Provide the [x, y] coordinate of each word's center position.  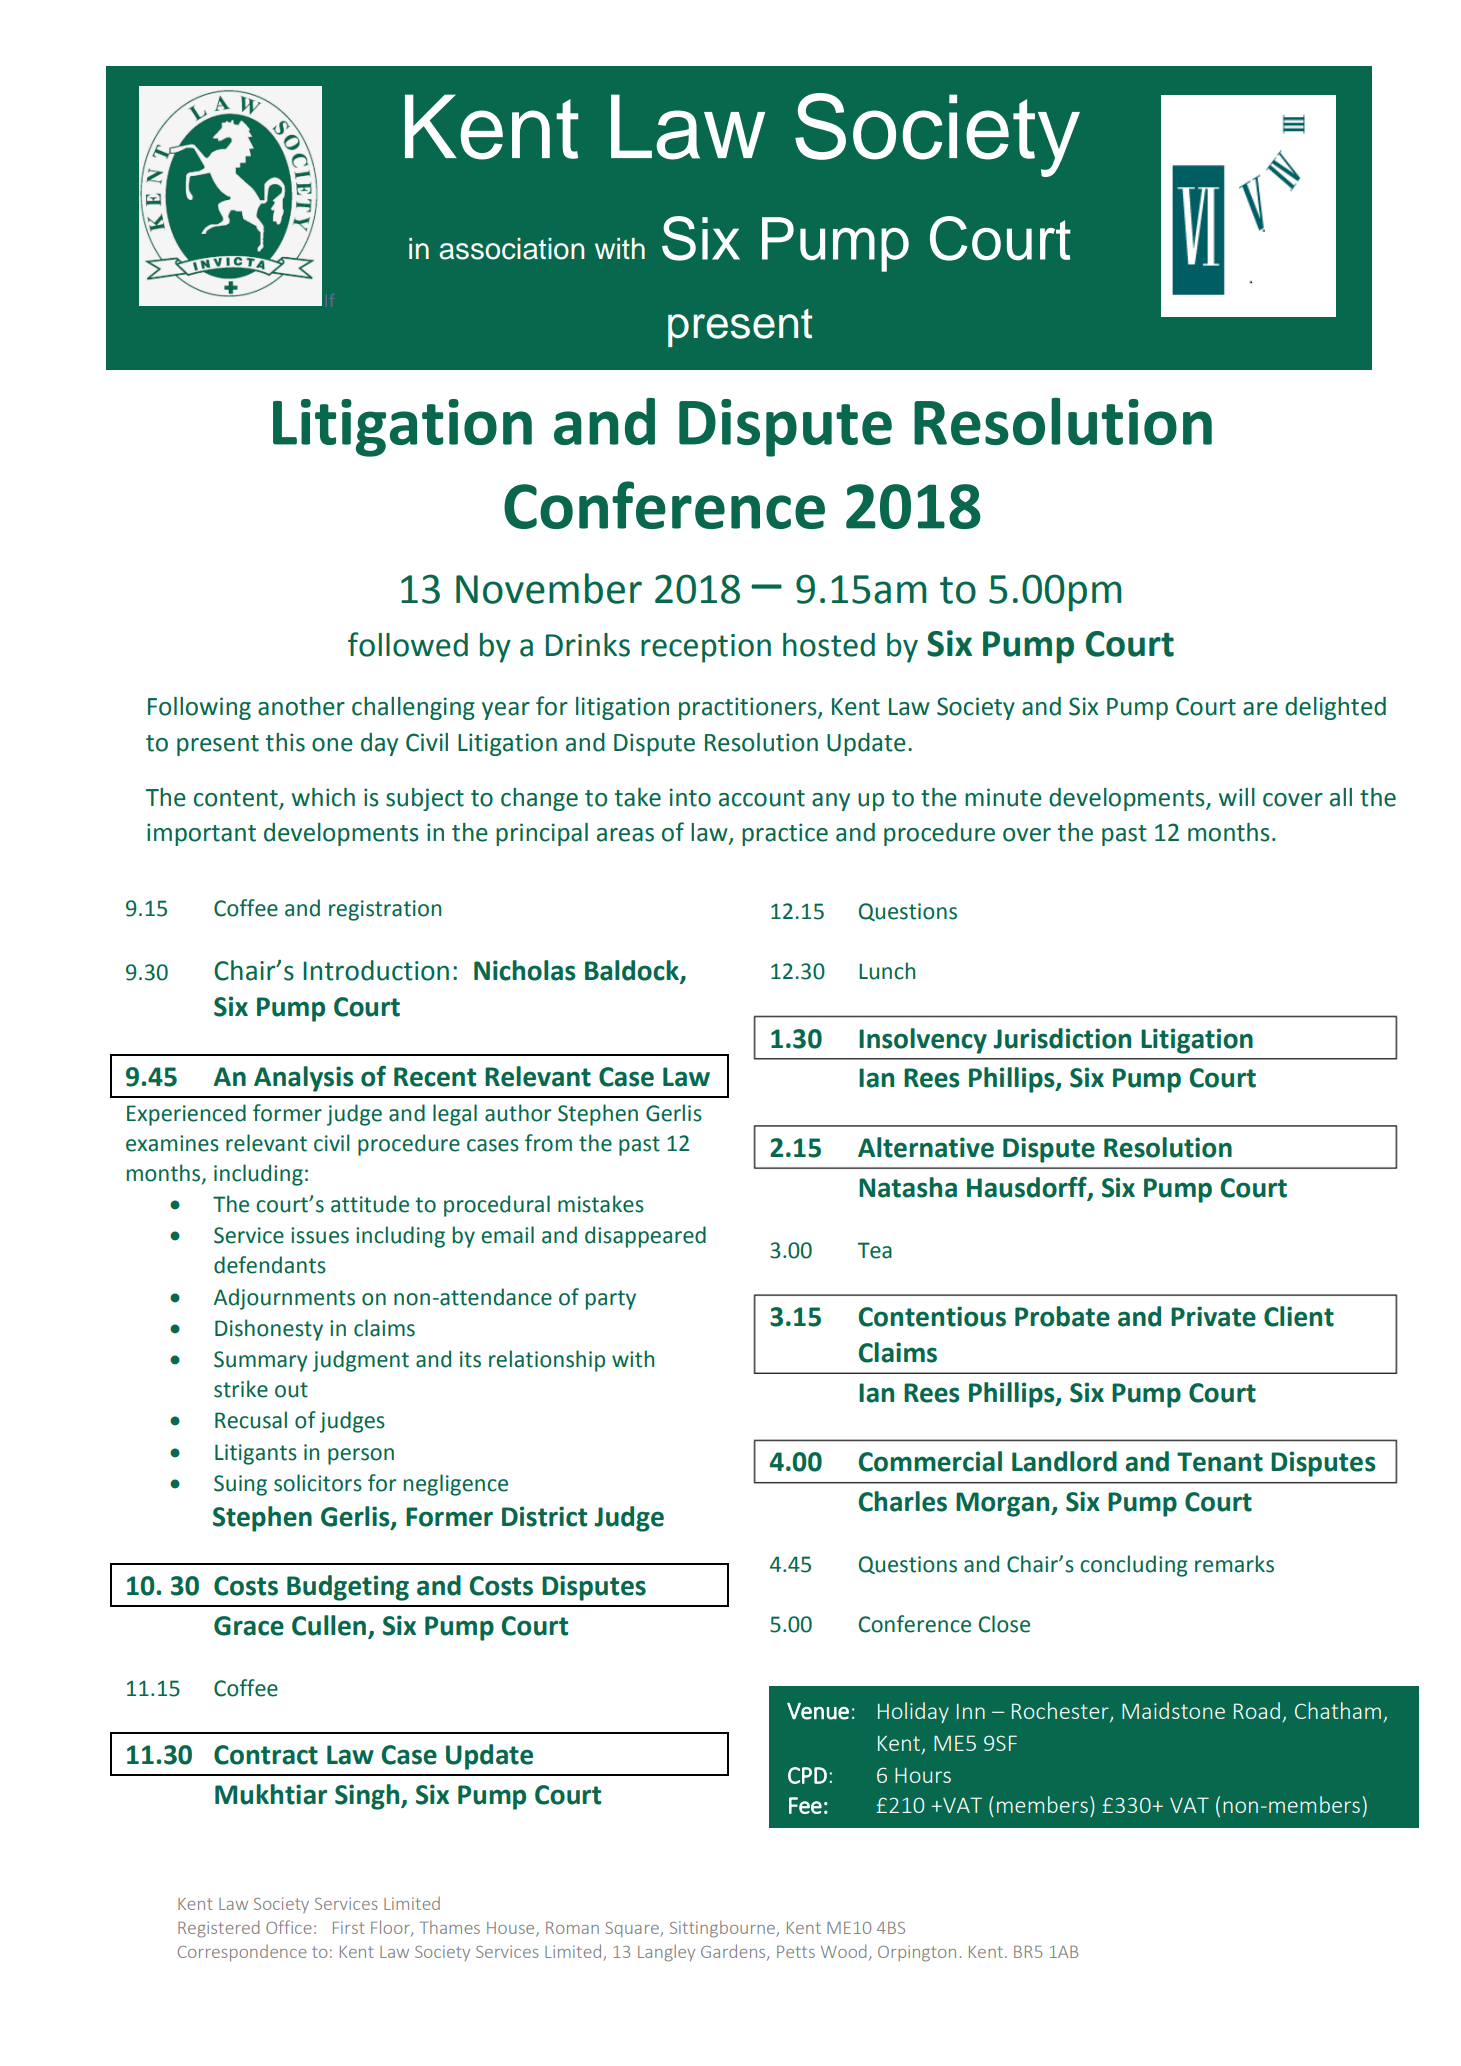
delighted [1335, 708]
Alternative [926, 1147]
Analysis [304, 1079]
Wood [843, 1951]
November [549, 588]
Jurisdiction [1062, 1038]
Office [289, 1927]
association [512, 249]
